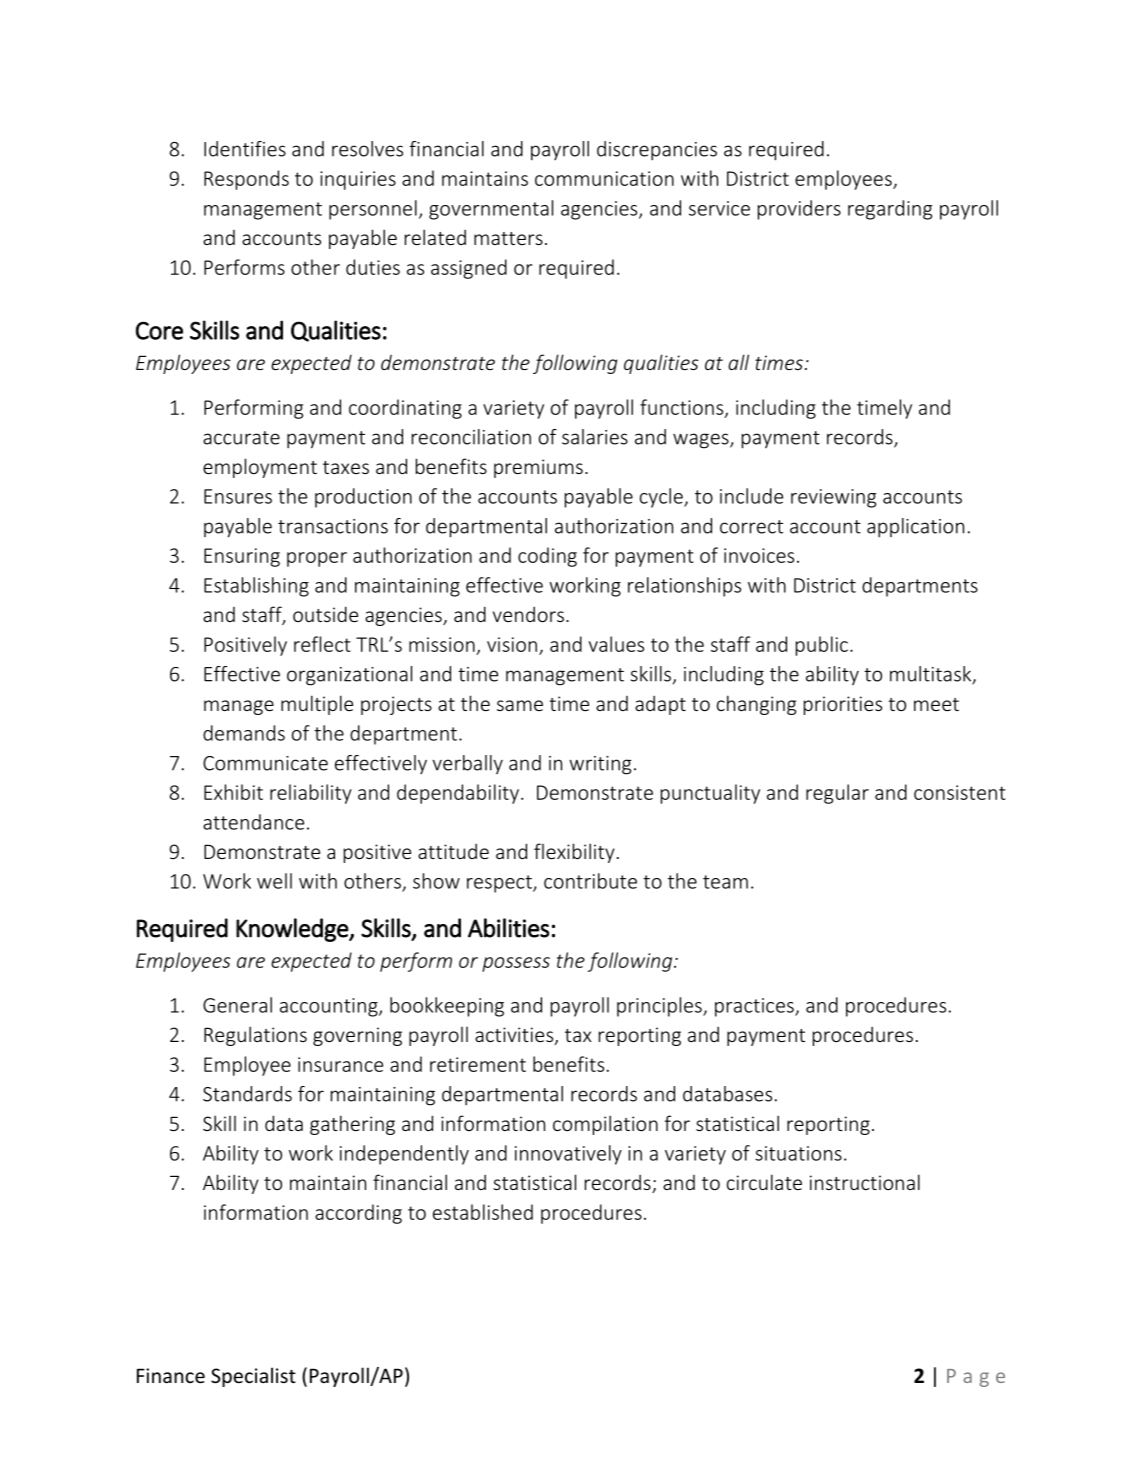  Describe the element at coordinates (265, 763) in the screenshot. I see `Communicate` at that location.
